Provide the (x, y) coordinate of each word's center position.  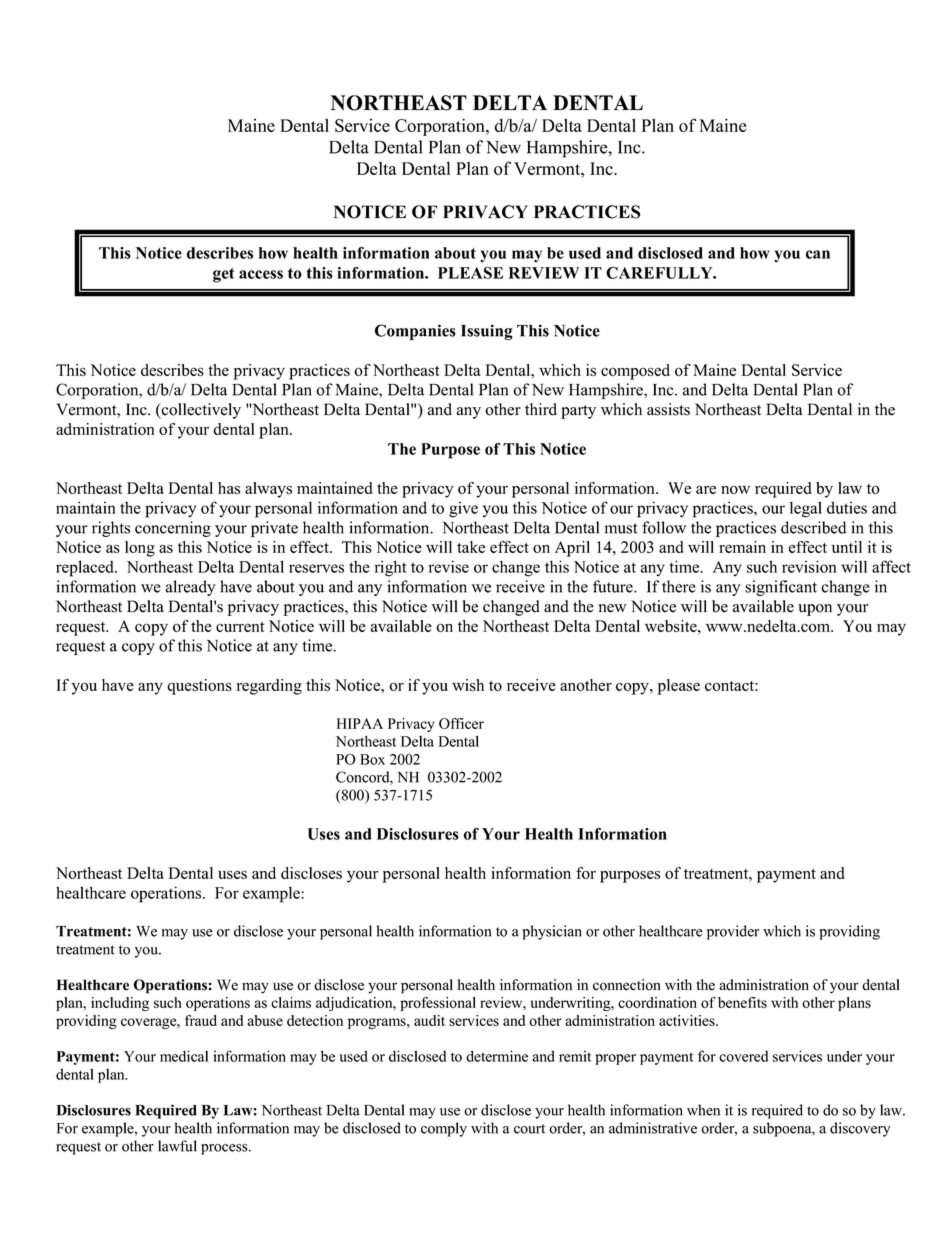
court (529, 1129)
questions (199, 687)
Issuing (487, 332)
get (223, 275)
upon (815, 610)
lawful (177, 1146)
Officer (461, 723)
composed (635, 372)
